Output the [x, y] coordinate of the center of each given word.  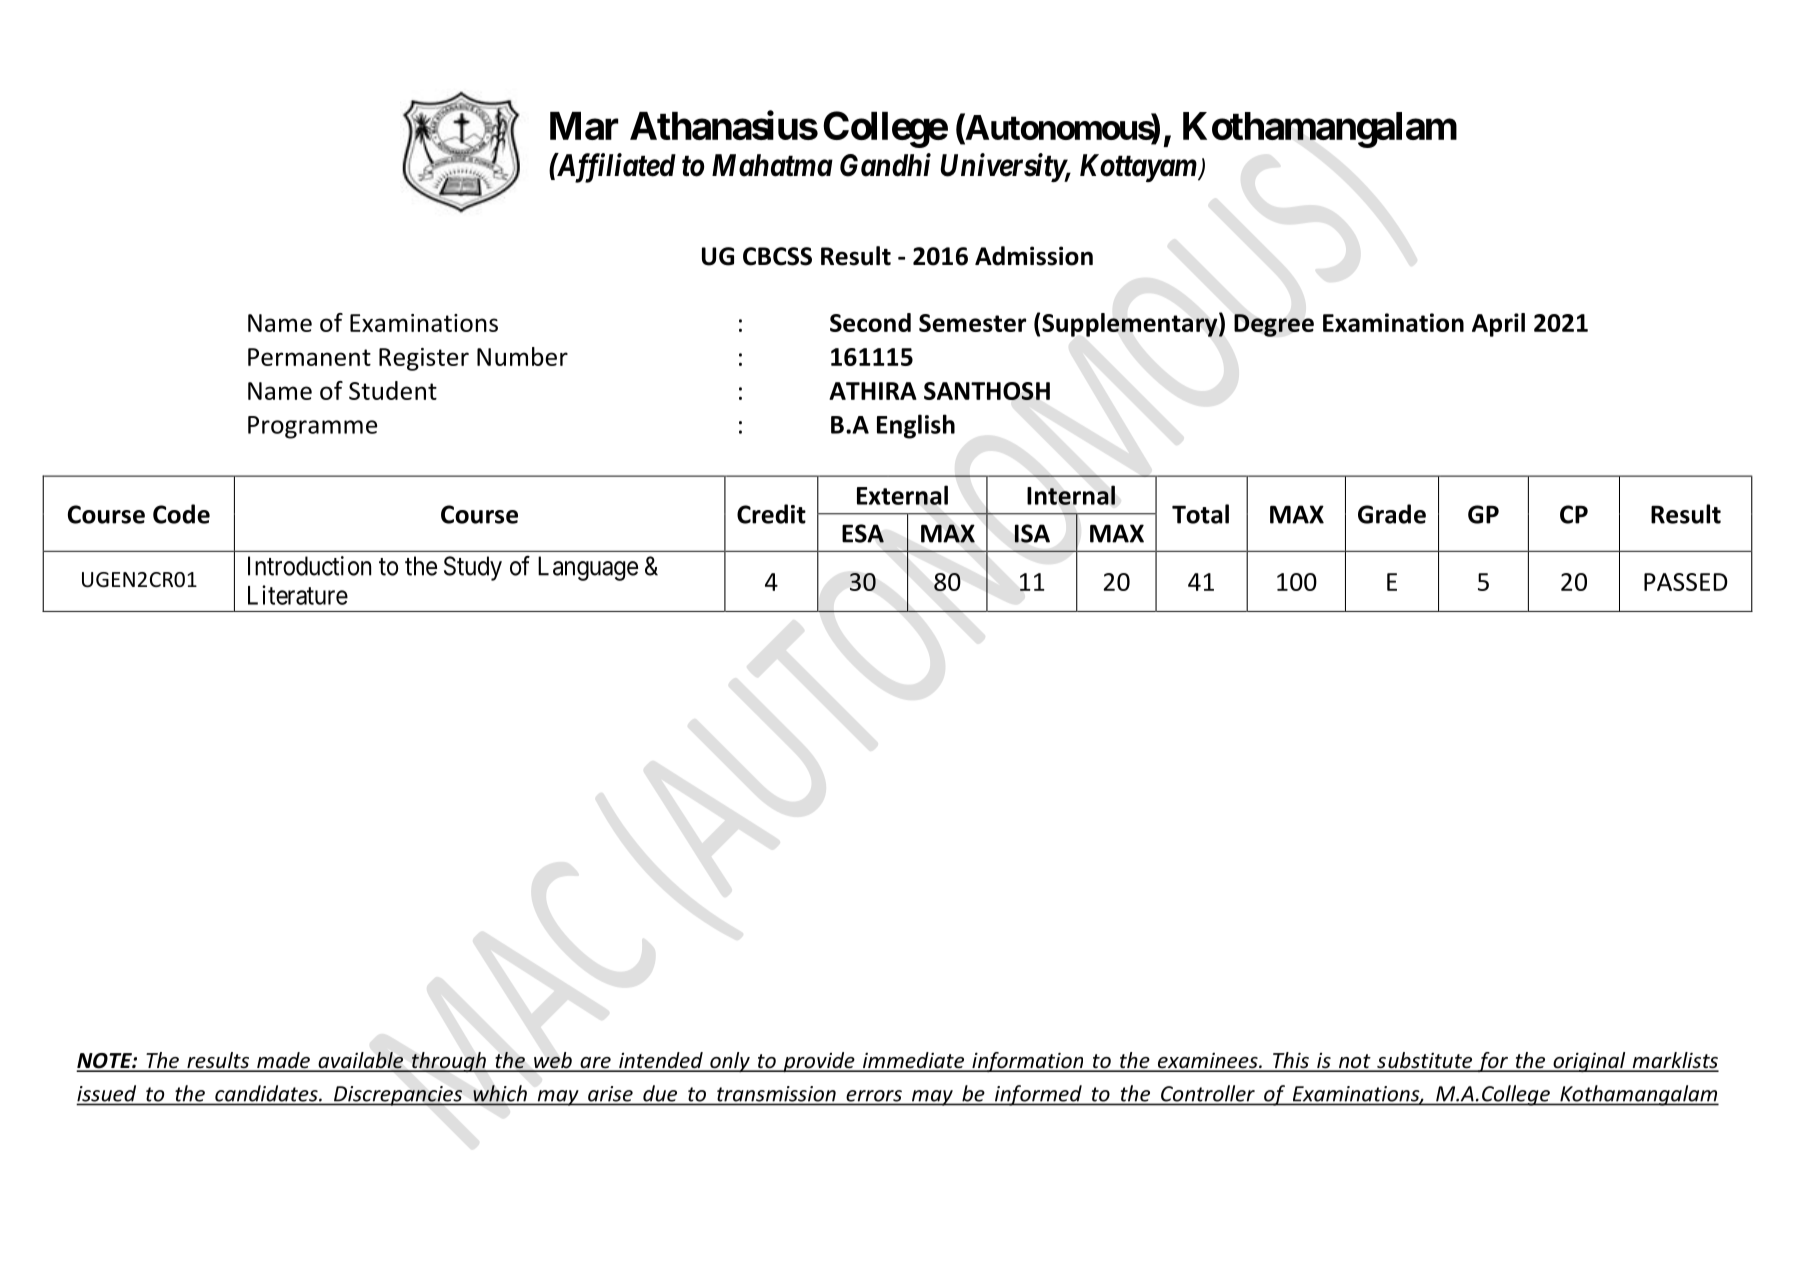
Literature [298, 595]
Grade [1392, 514]
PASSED [1686, 582]
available [361, 1061]
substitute [1425, 1061]
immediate [913, 1061]
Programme [312, 427]
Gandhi [885, 165]
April [1498, 325]
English [916, 426]
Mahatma [772, 165]
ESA [863, 533]
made [283, 1061]
